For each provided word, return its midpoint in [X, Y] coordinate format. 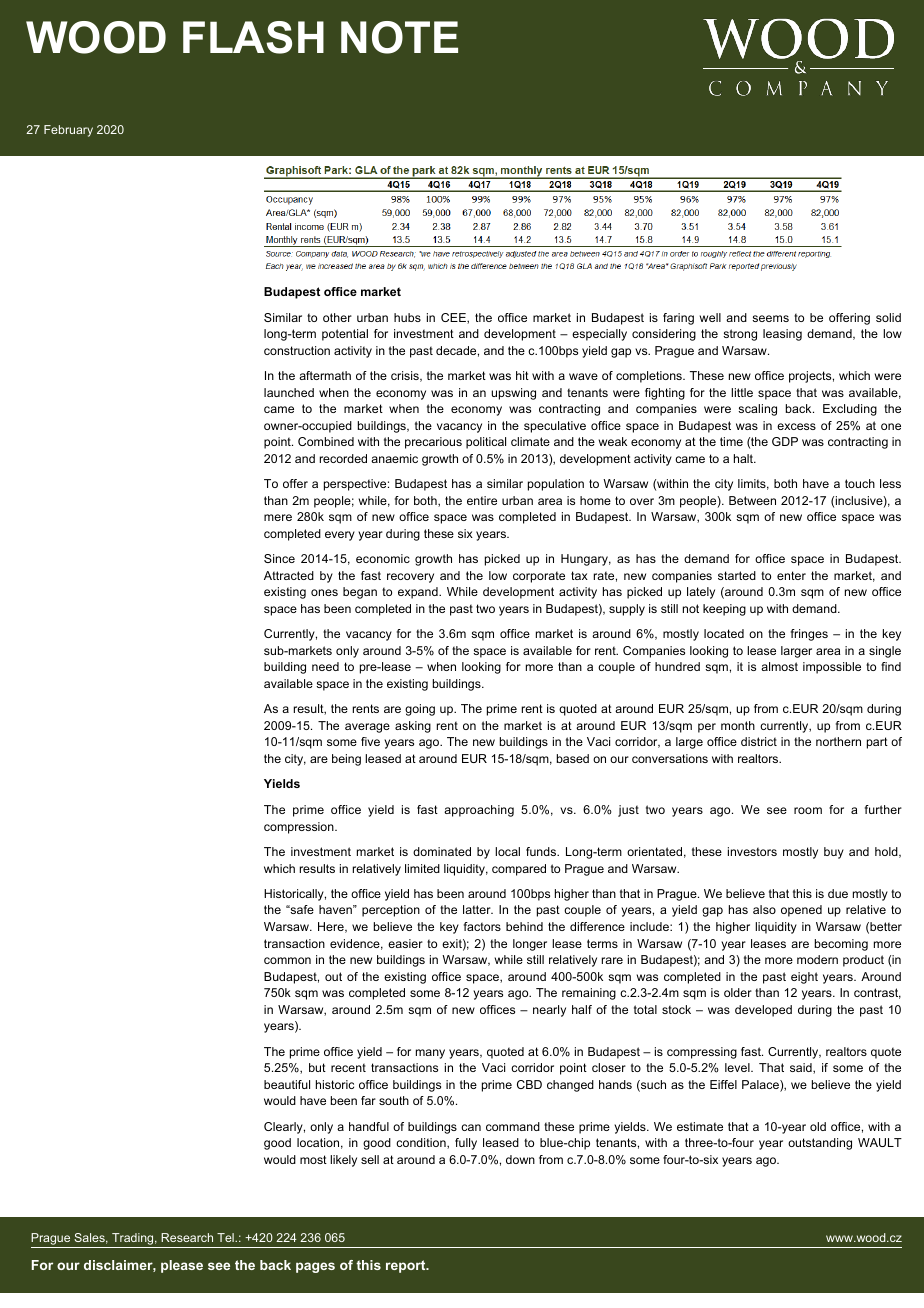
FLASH [253, 37]
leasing [782, 335]
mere [278, 517]
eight [804, 978]
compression [300, 828]
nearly [549, 1011]
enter [791, 575]
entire [482, 500]
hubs [407, 317]
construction [297, 350]
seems [770, 318]
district [759, 741]
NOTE [399, 37]
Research [187, 1237]
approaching [479, 811]
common [287, 960]
